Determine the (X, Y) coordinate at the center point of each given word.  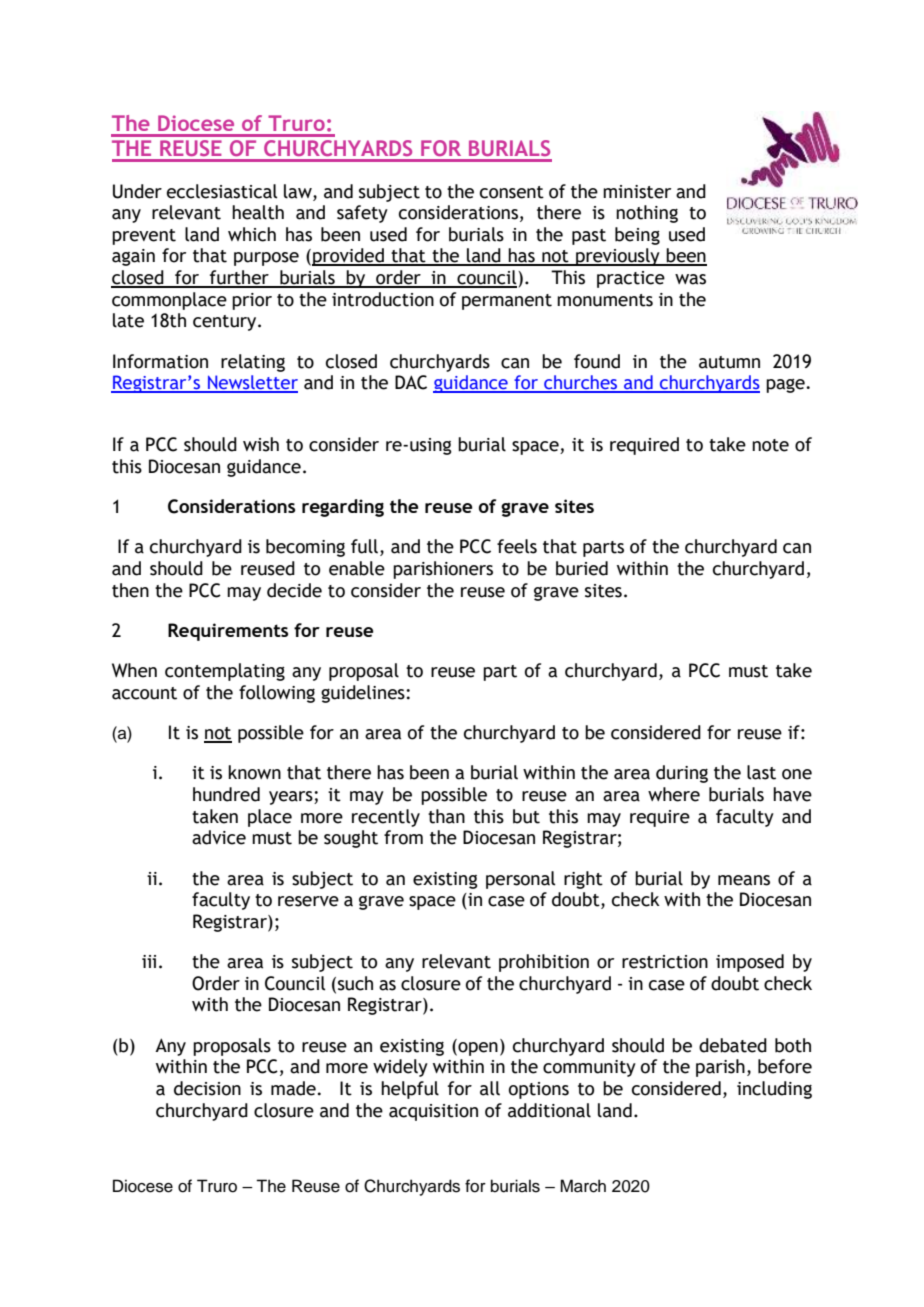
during (682, 774)
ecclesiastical (222, 191)
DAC (411, 382)
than (446, 816)
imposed (750, 963)
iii (149, 961)
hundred (226, 794)
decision (207, 1088)
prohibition (544, 963)
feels (517, 546)
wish (261, 444)
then (130, 590)
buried (582, 568)
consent (512, 192)
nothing (647, 214)
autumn (729, 362)
